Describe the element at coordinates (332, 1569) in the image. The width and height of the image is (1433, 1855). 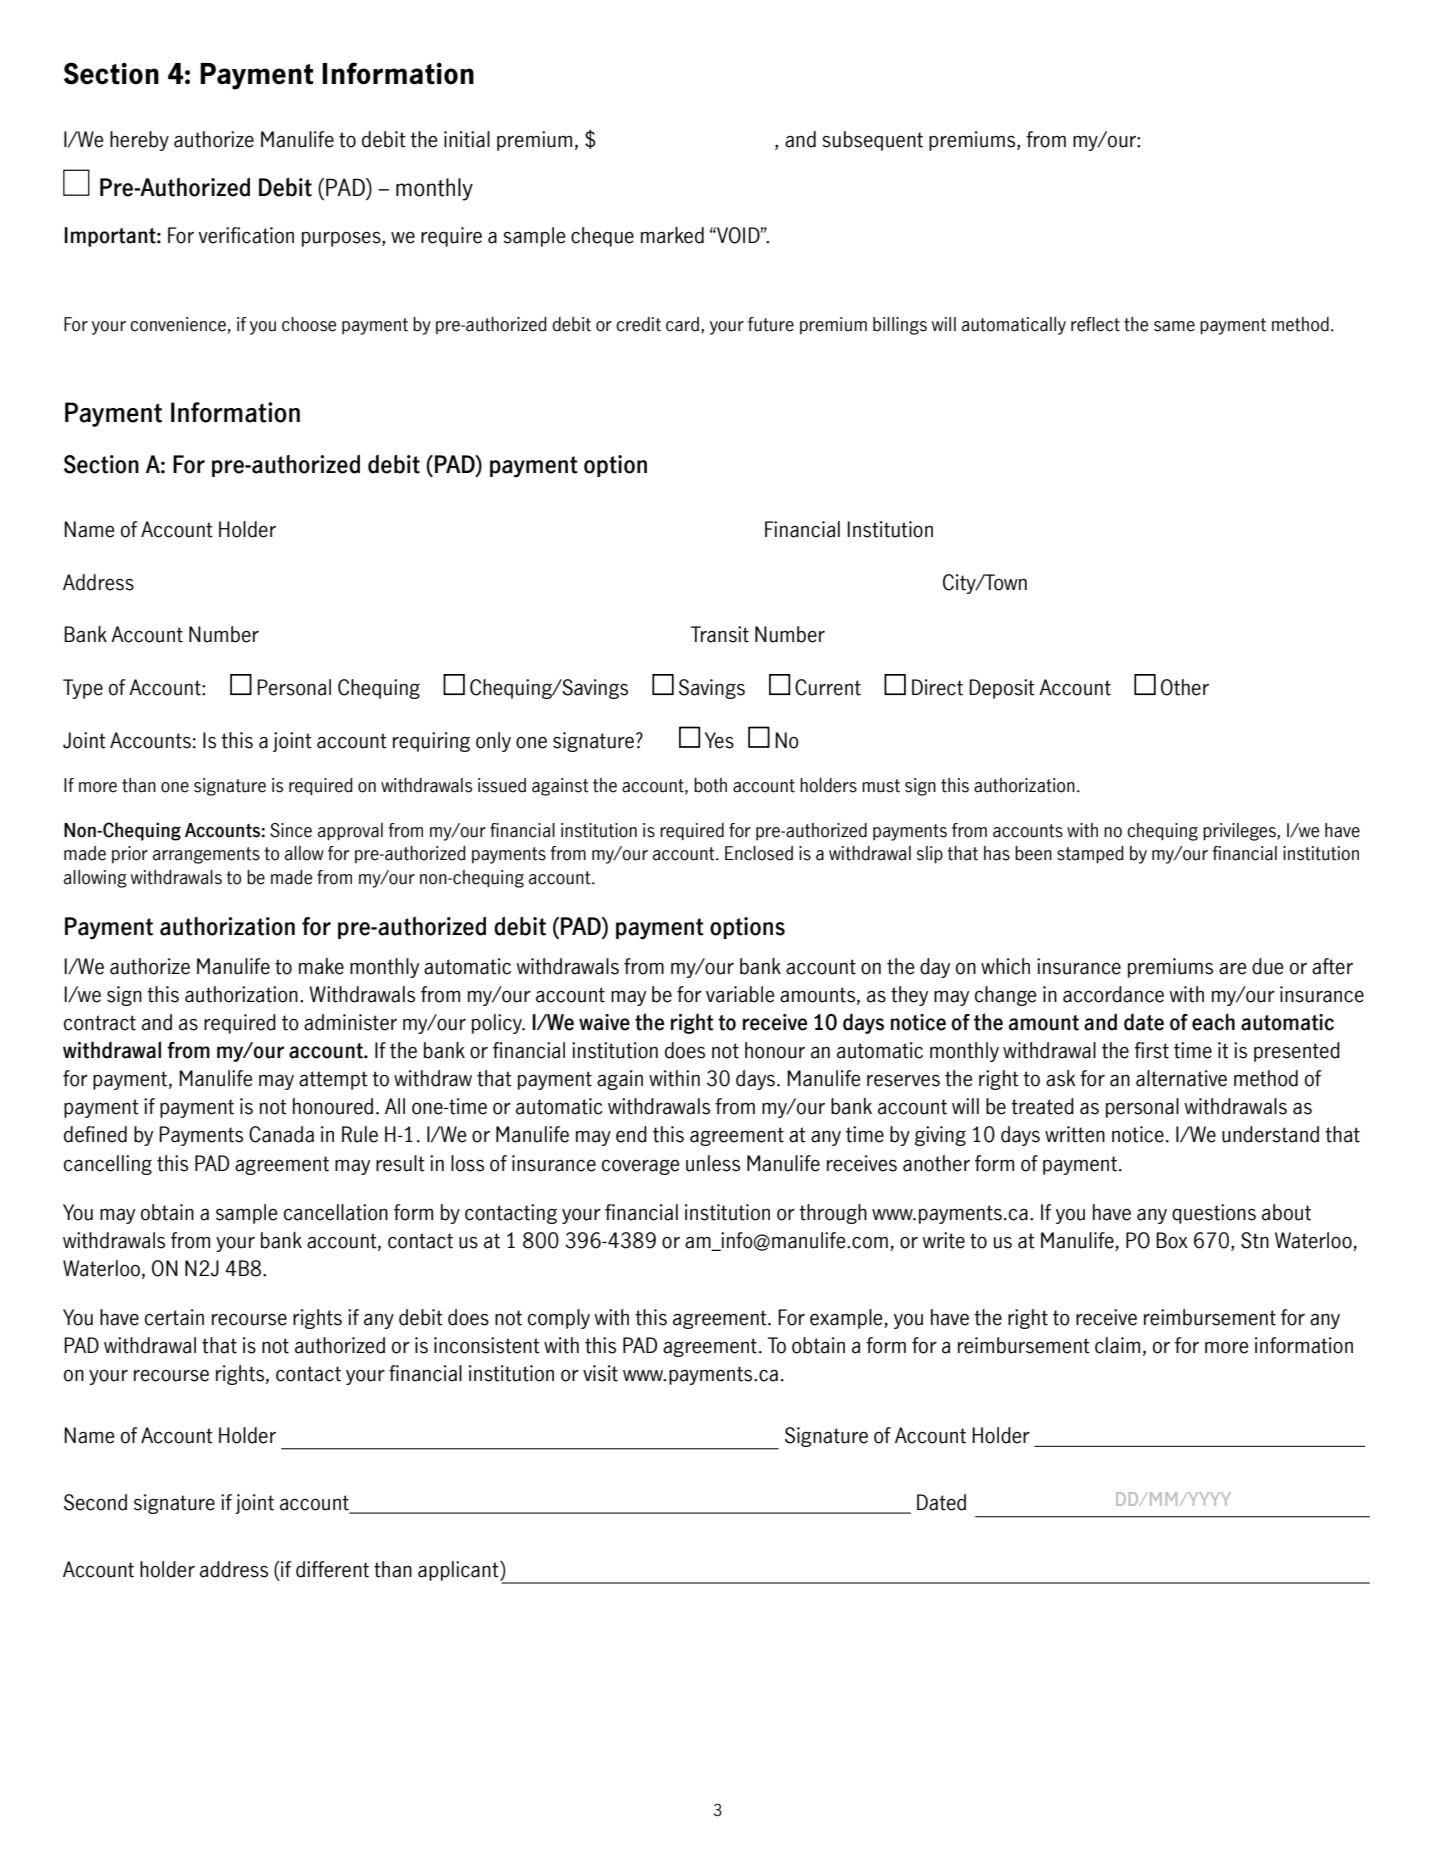
I see `different` at that location.
